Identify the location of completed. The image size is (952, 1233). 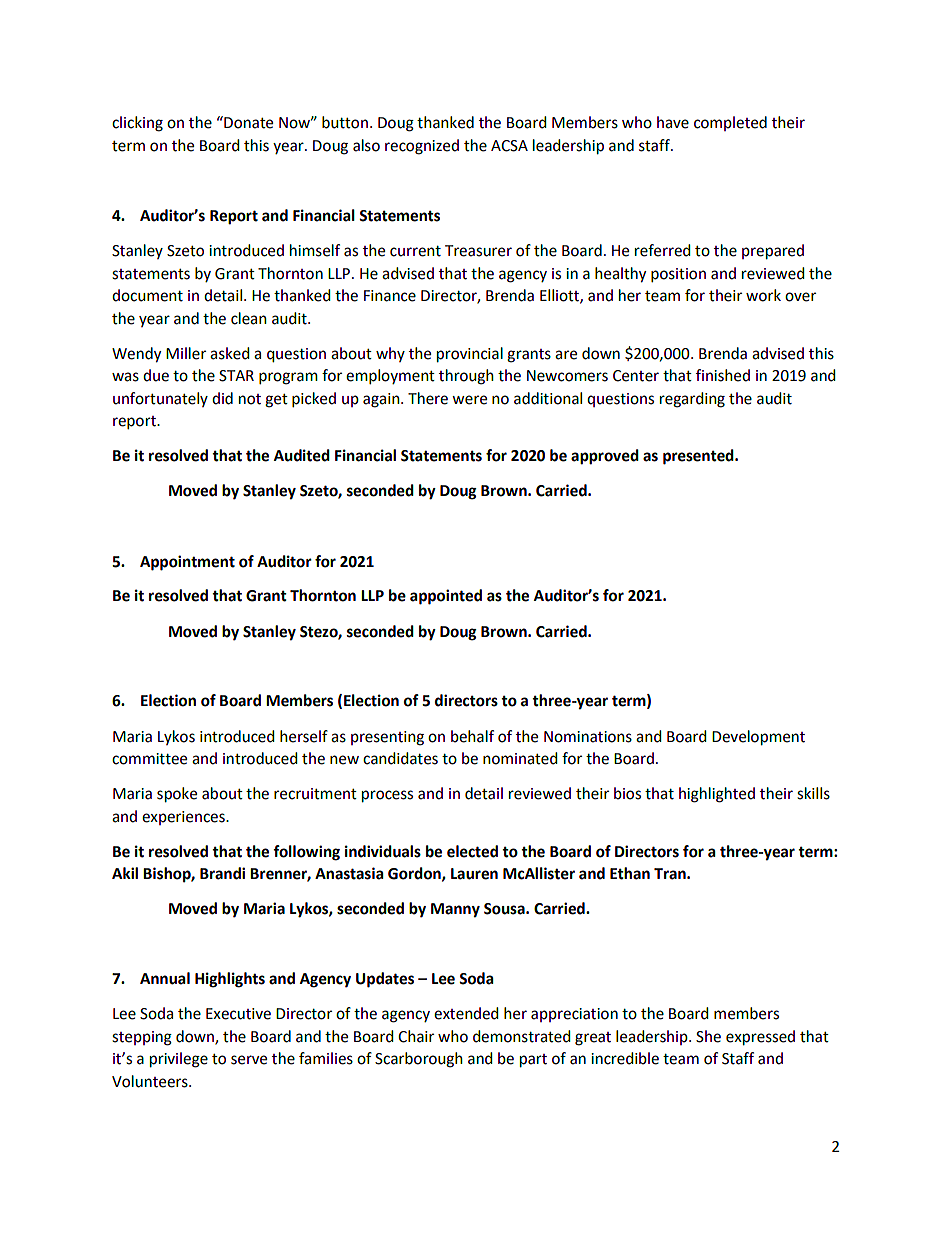
(730, 123).
